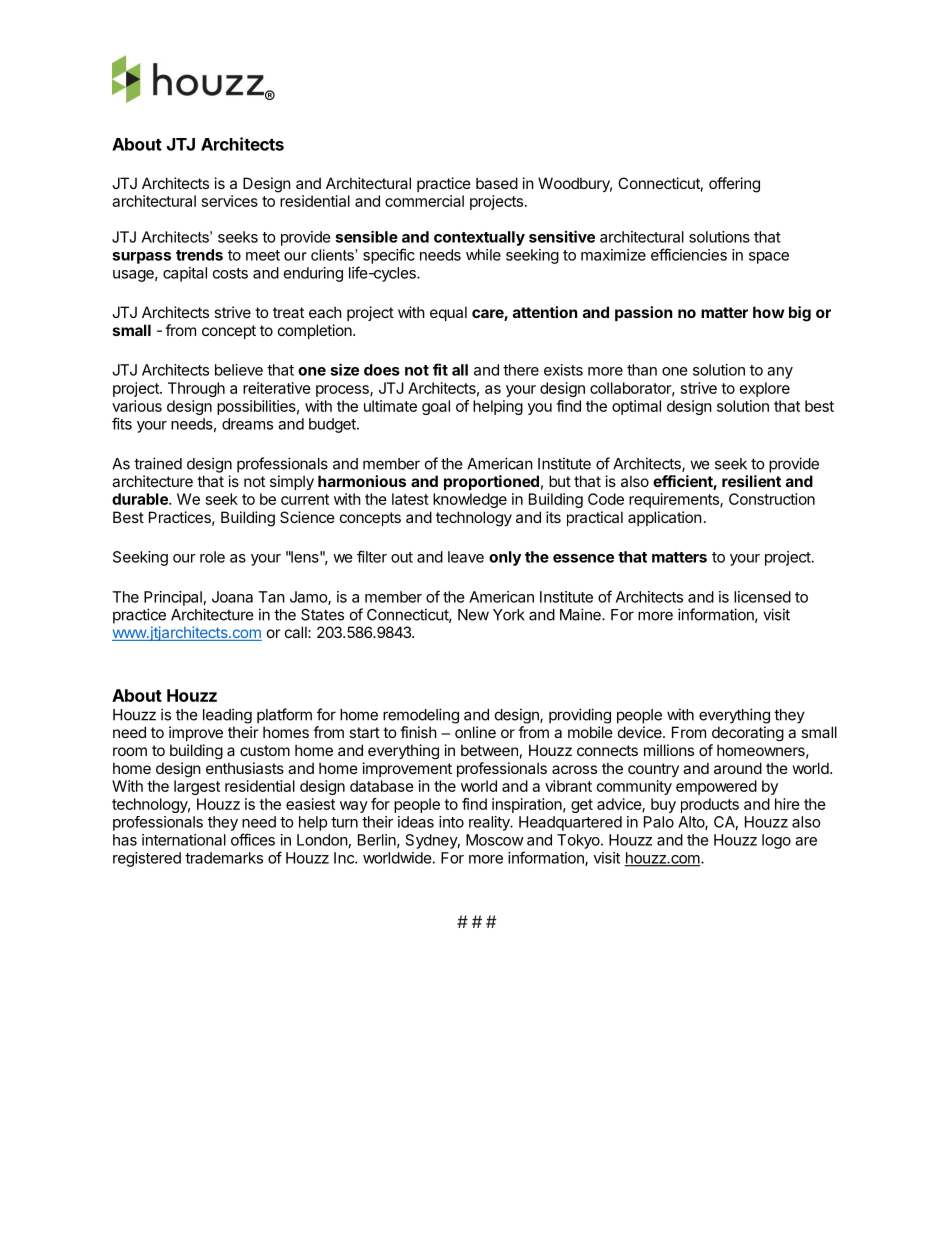 The width and height of the page is (952, 1233). What do you see at coordinates (247, 424) in the page?
I see `dreams` at bounding box center [247, 424].
